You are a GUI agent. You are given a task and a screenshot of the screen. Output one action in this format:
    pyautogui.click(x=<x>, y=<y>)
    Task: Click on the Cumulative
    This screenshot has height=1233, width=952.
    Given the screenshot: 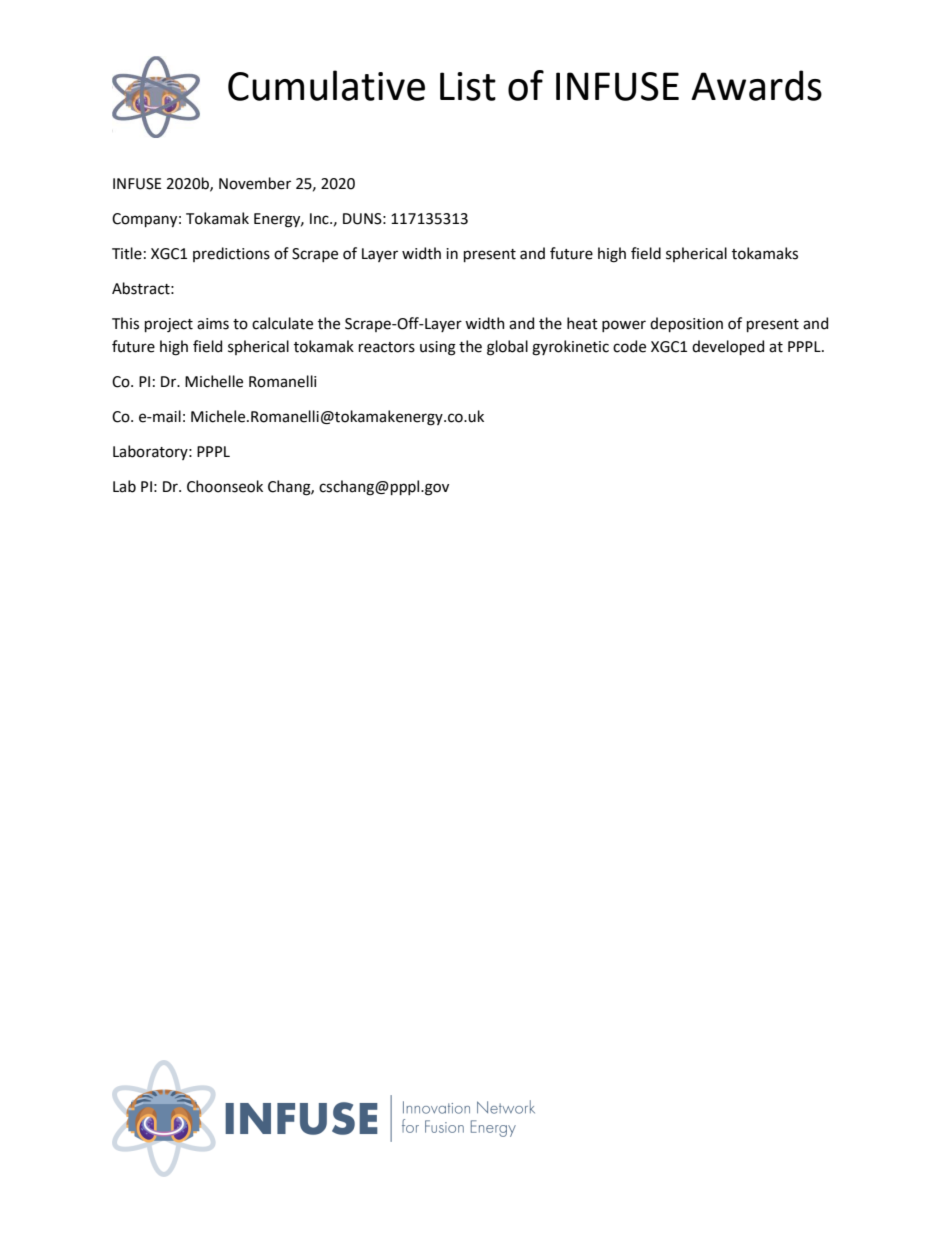 What is the action you would take?
    pyautogui.click(x=326, y=85)
